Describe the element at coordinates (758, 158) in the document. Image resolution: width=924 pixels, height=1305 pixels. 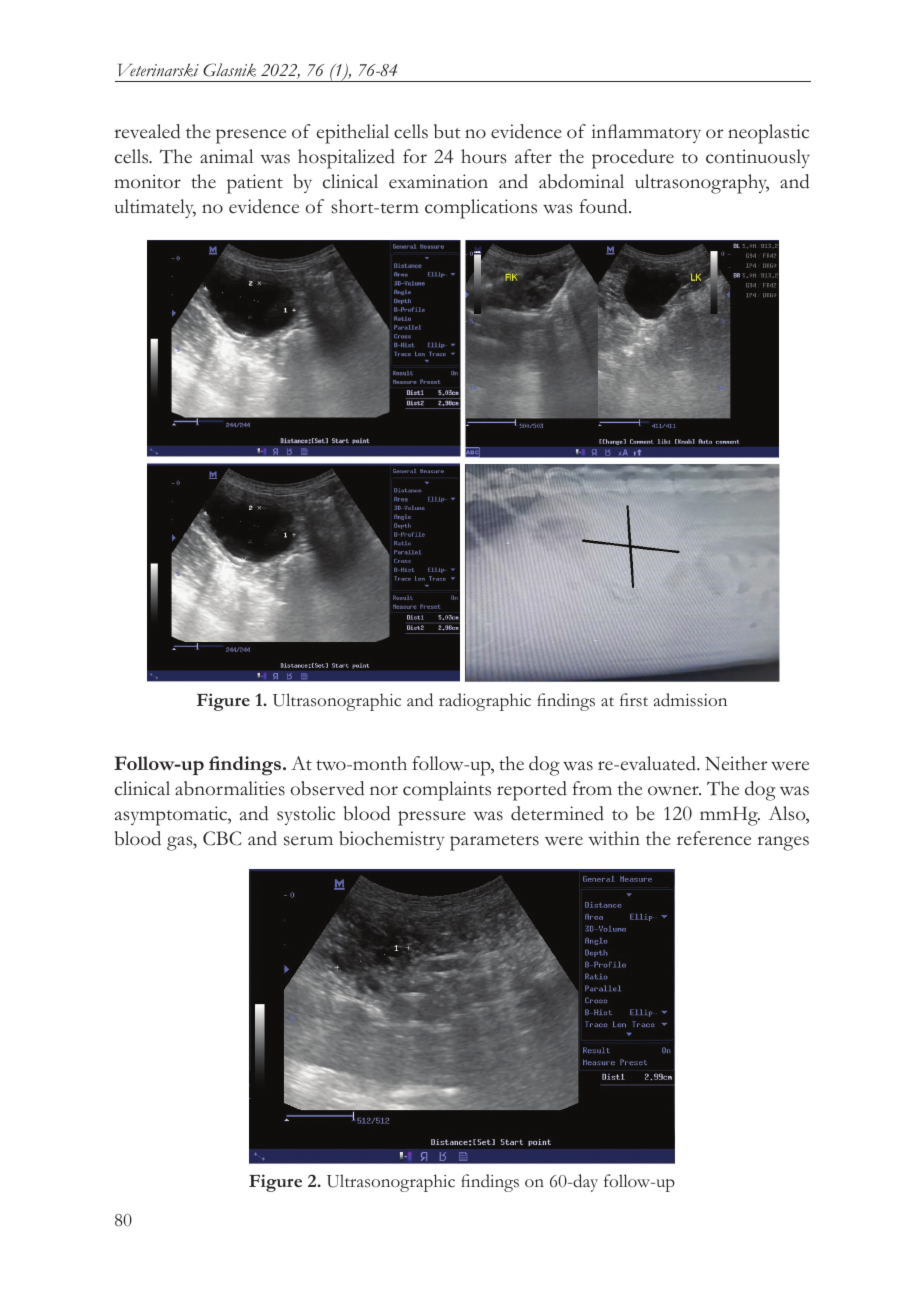
I see `continuously` at that location.
